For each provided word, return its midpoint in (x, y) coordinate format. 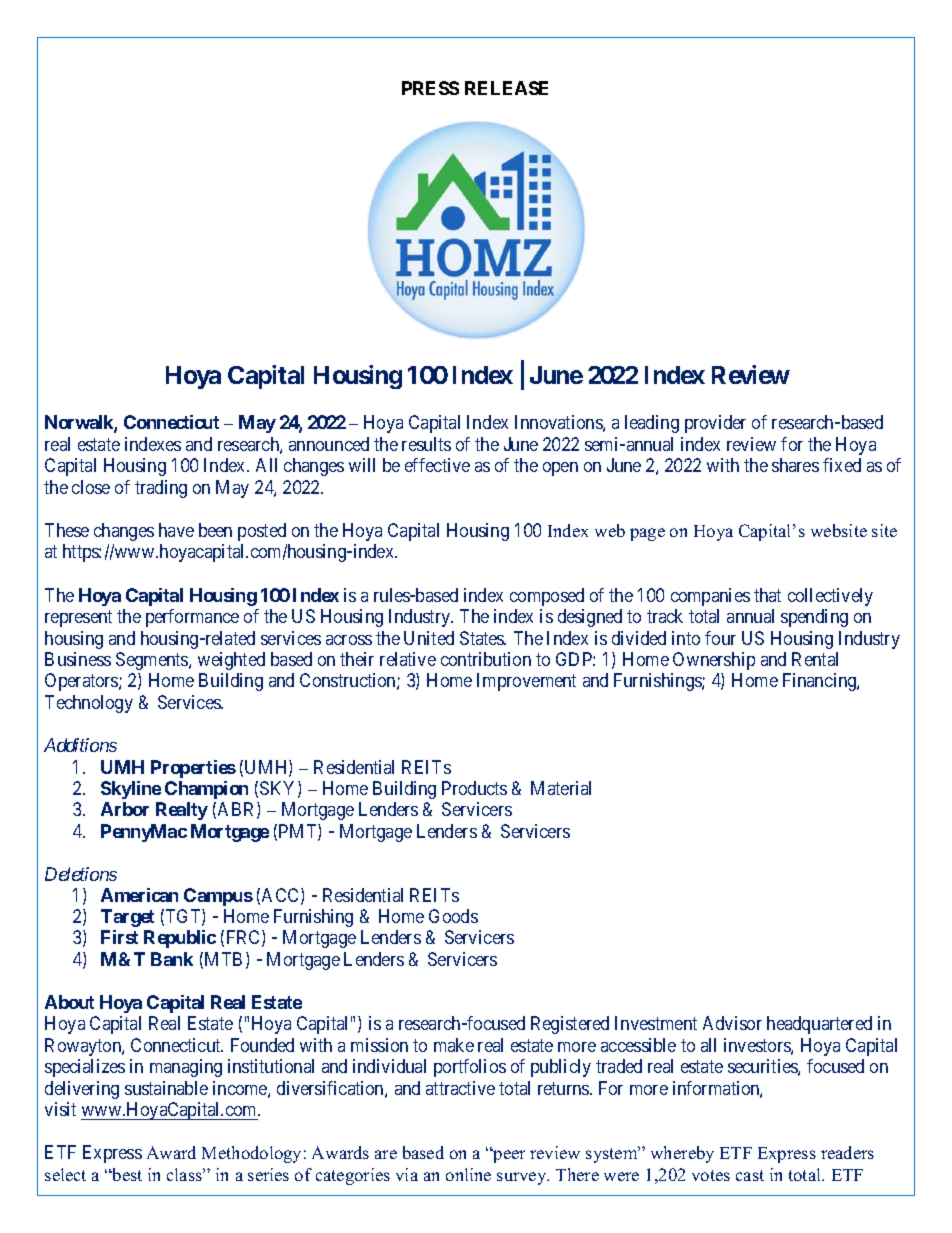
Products (474, 788)
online (468, 1174)
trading (161, 489)
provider (715, 424)
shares (795, 465)
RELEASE (506, 88)
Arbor (125, 809)
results (426, 444)
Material (561, 788)
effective (437, 465)
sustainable (166, 1088)
